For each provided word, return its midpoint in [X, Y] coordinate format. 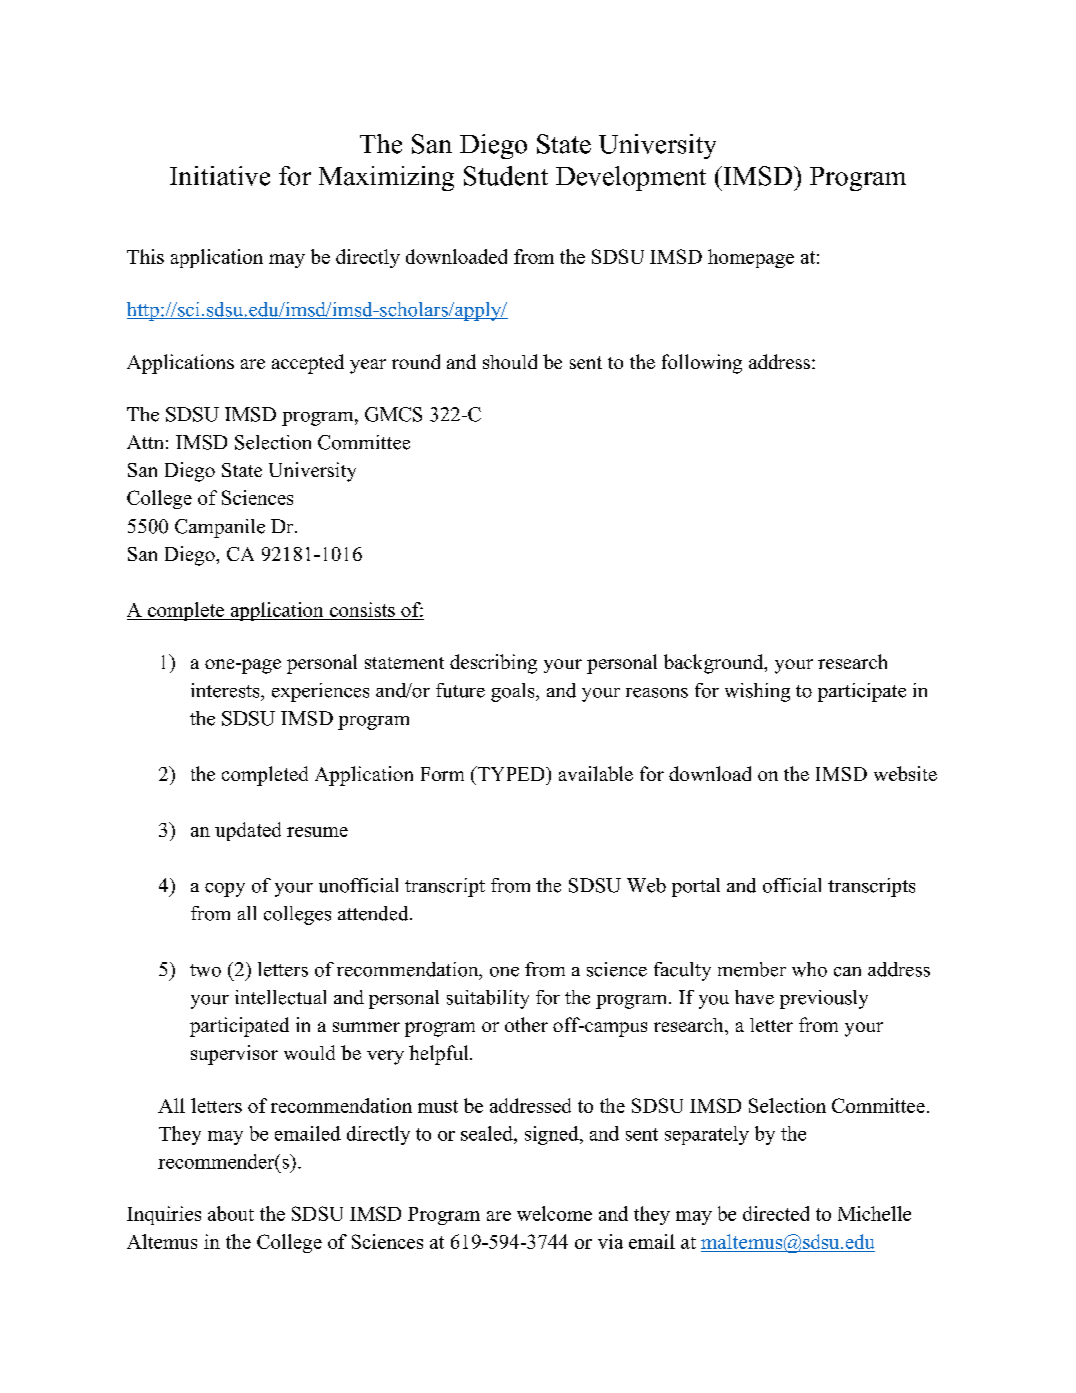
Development [631, 178]
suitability [488, 999]
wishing [757, 692]
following [702, 364]
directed [776, 1213]
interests [226, 690]
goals [514, 692]
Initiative [220, 176]
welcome [554, 1213]
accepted [308, 364]
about [231, 1213]
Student [506, 176]
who [809, 969]
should [510, 361]
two [205, 970]
